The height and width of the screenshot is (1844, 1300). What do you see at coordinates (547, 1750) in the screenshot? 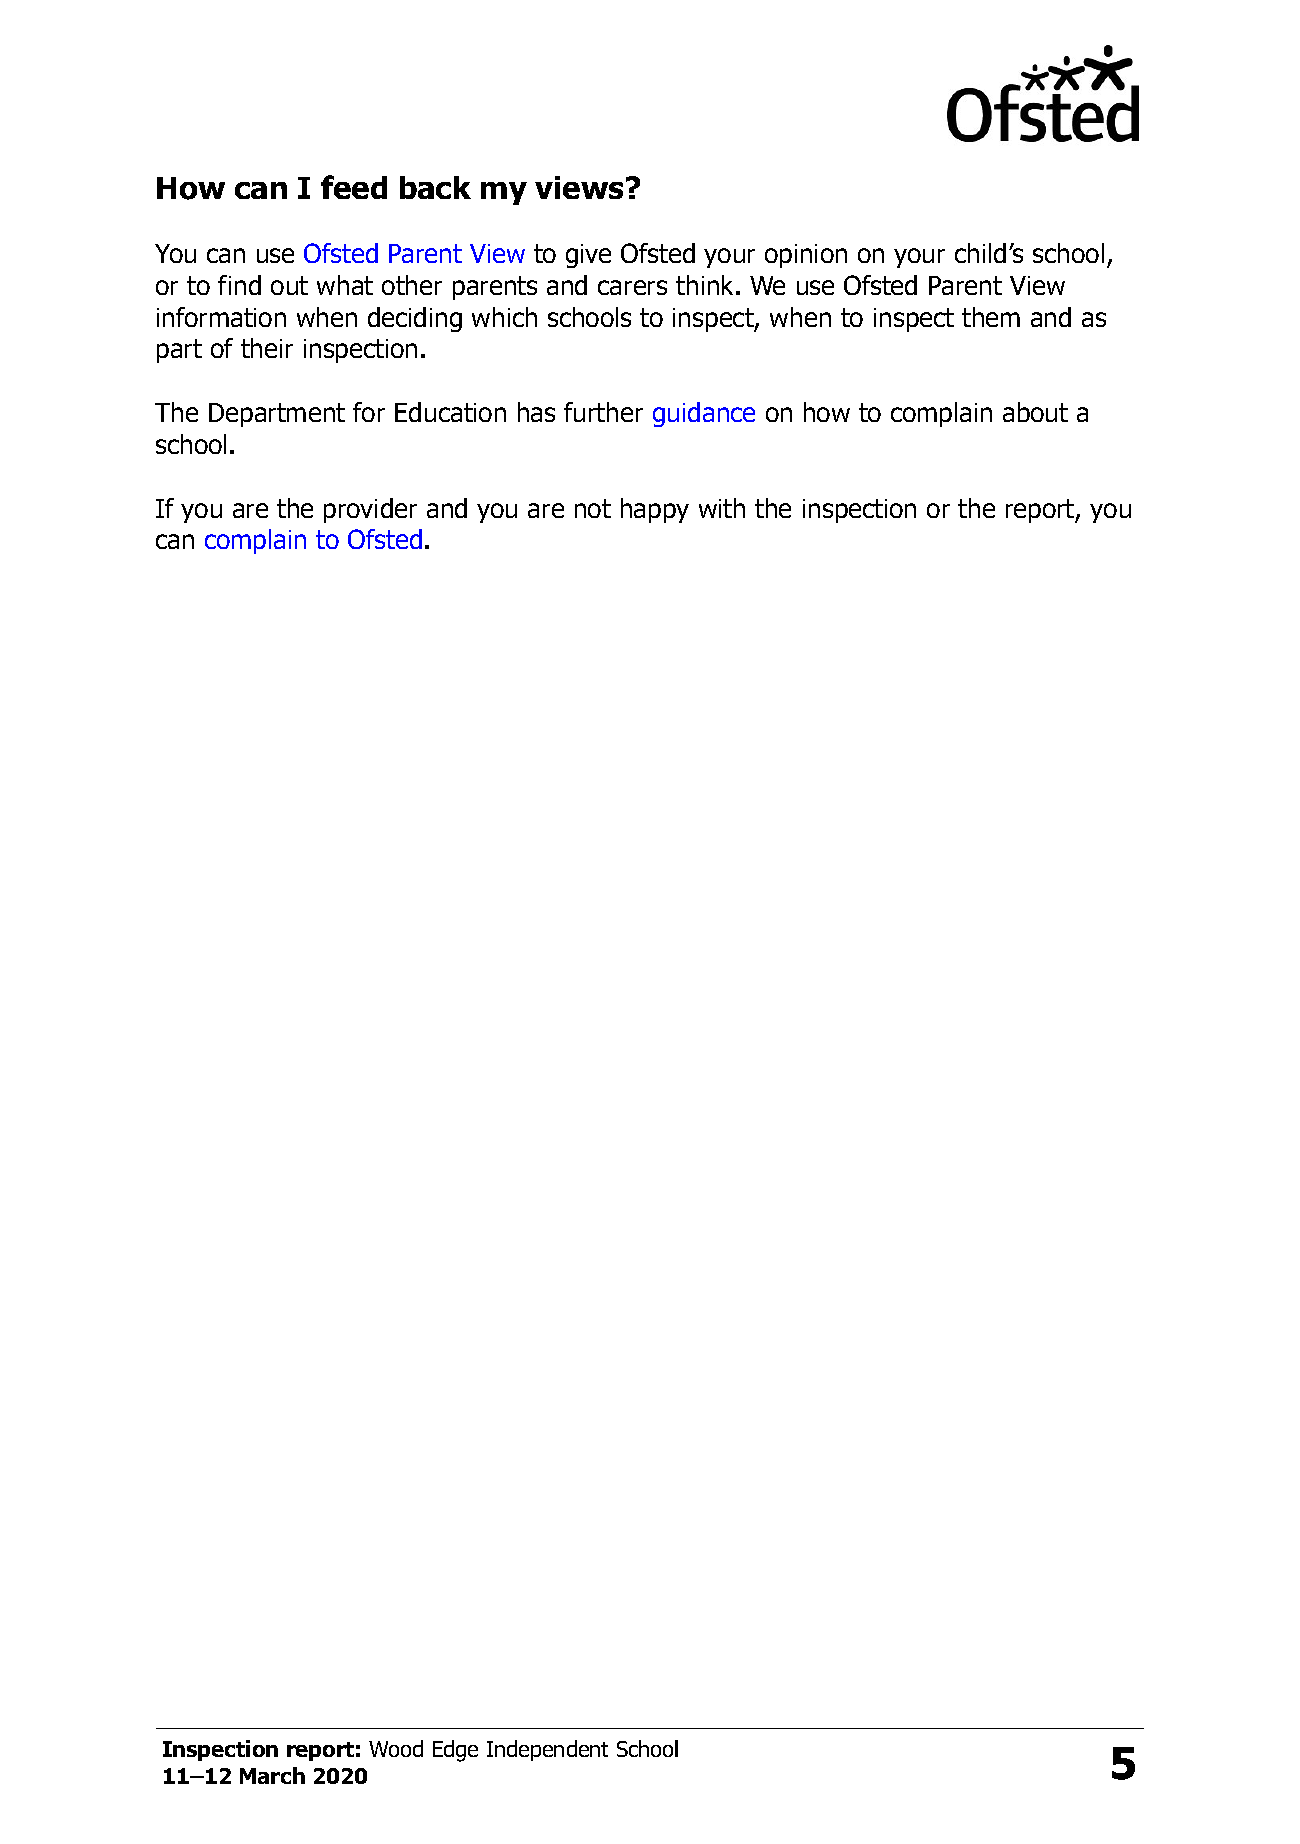
I see `Independent` at bounding box center [547, 1750].
